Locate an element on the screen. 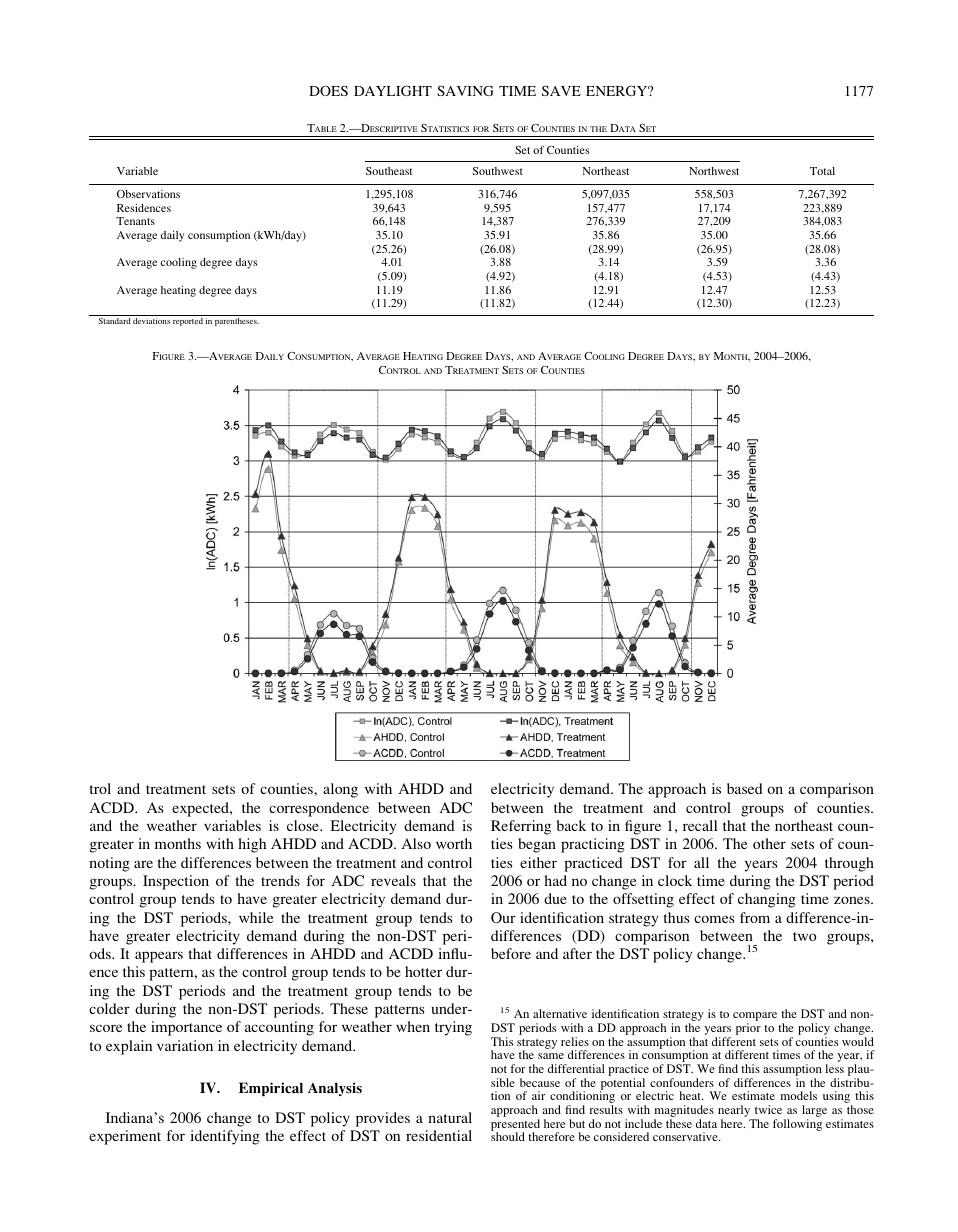 Image resolution: width=958 pixels, height=1232 pixels. based is located at coordinates (745, 788).
